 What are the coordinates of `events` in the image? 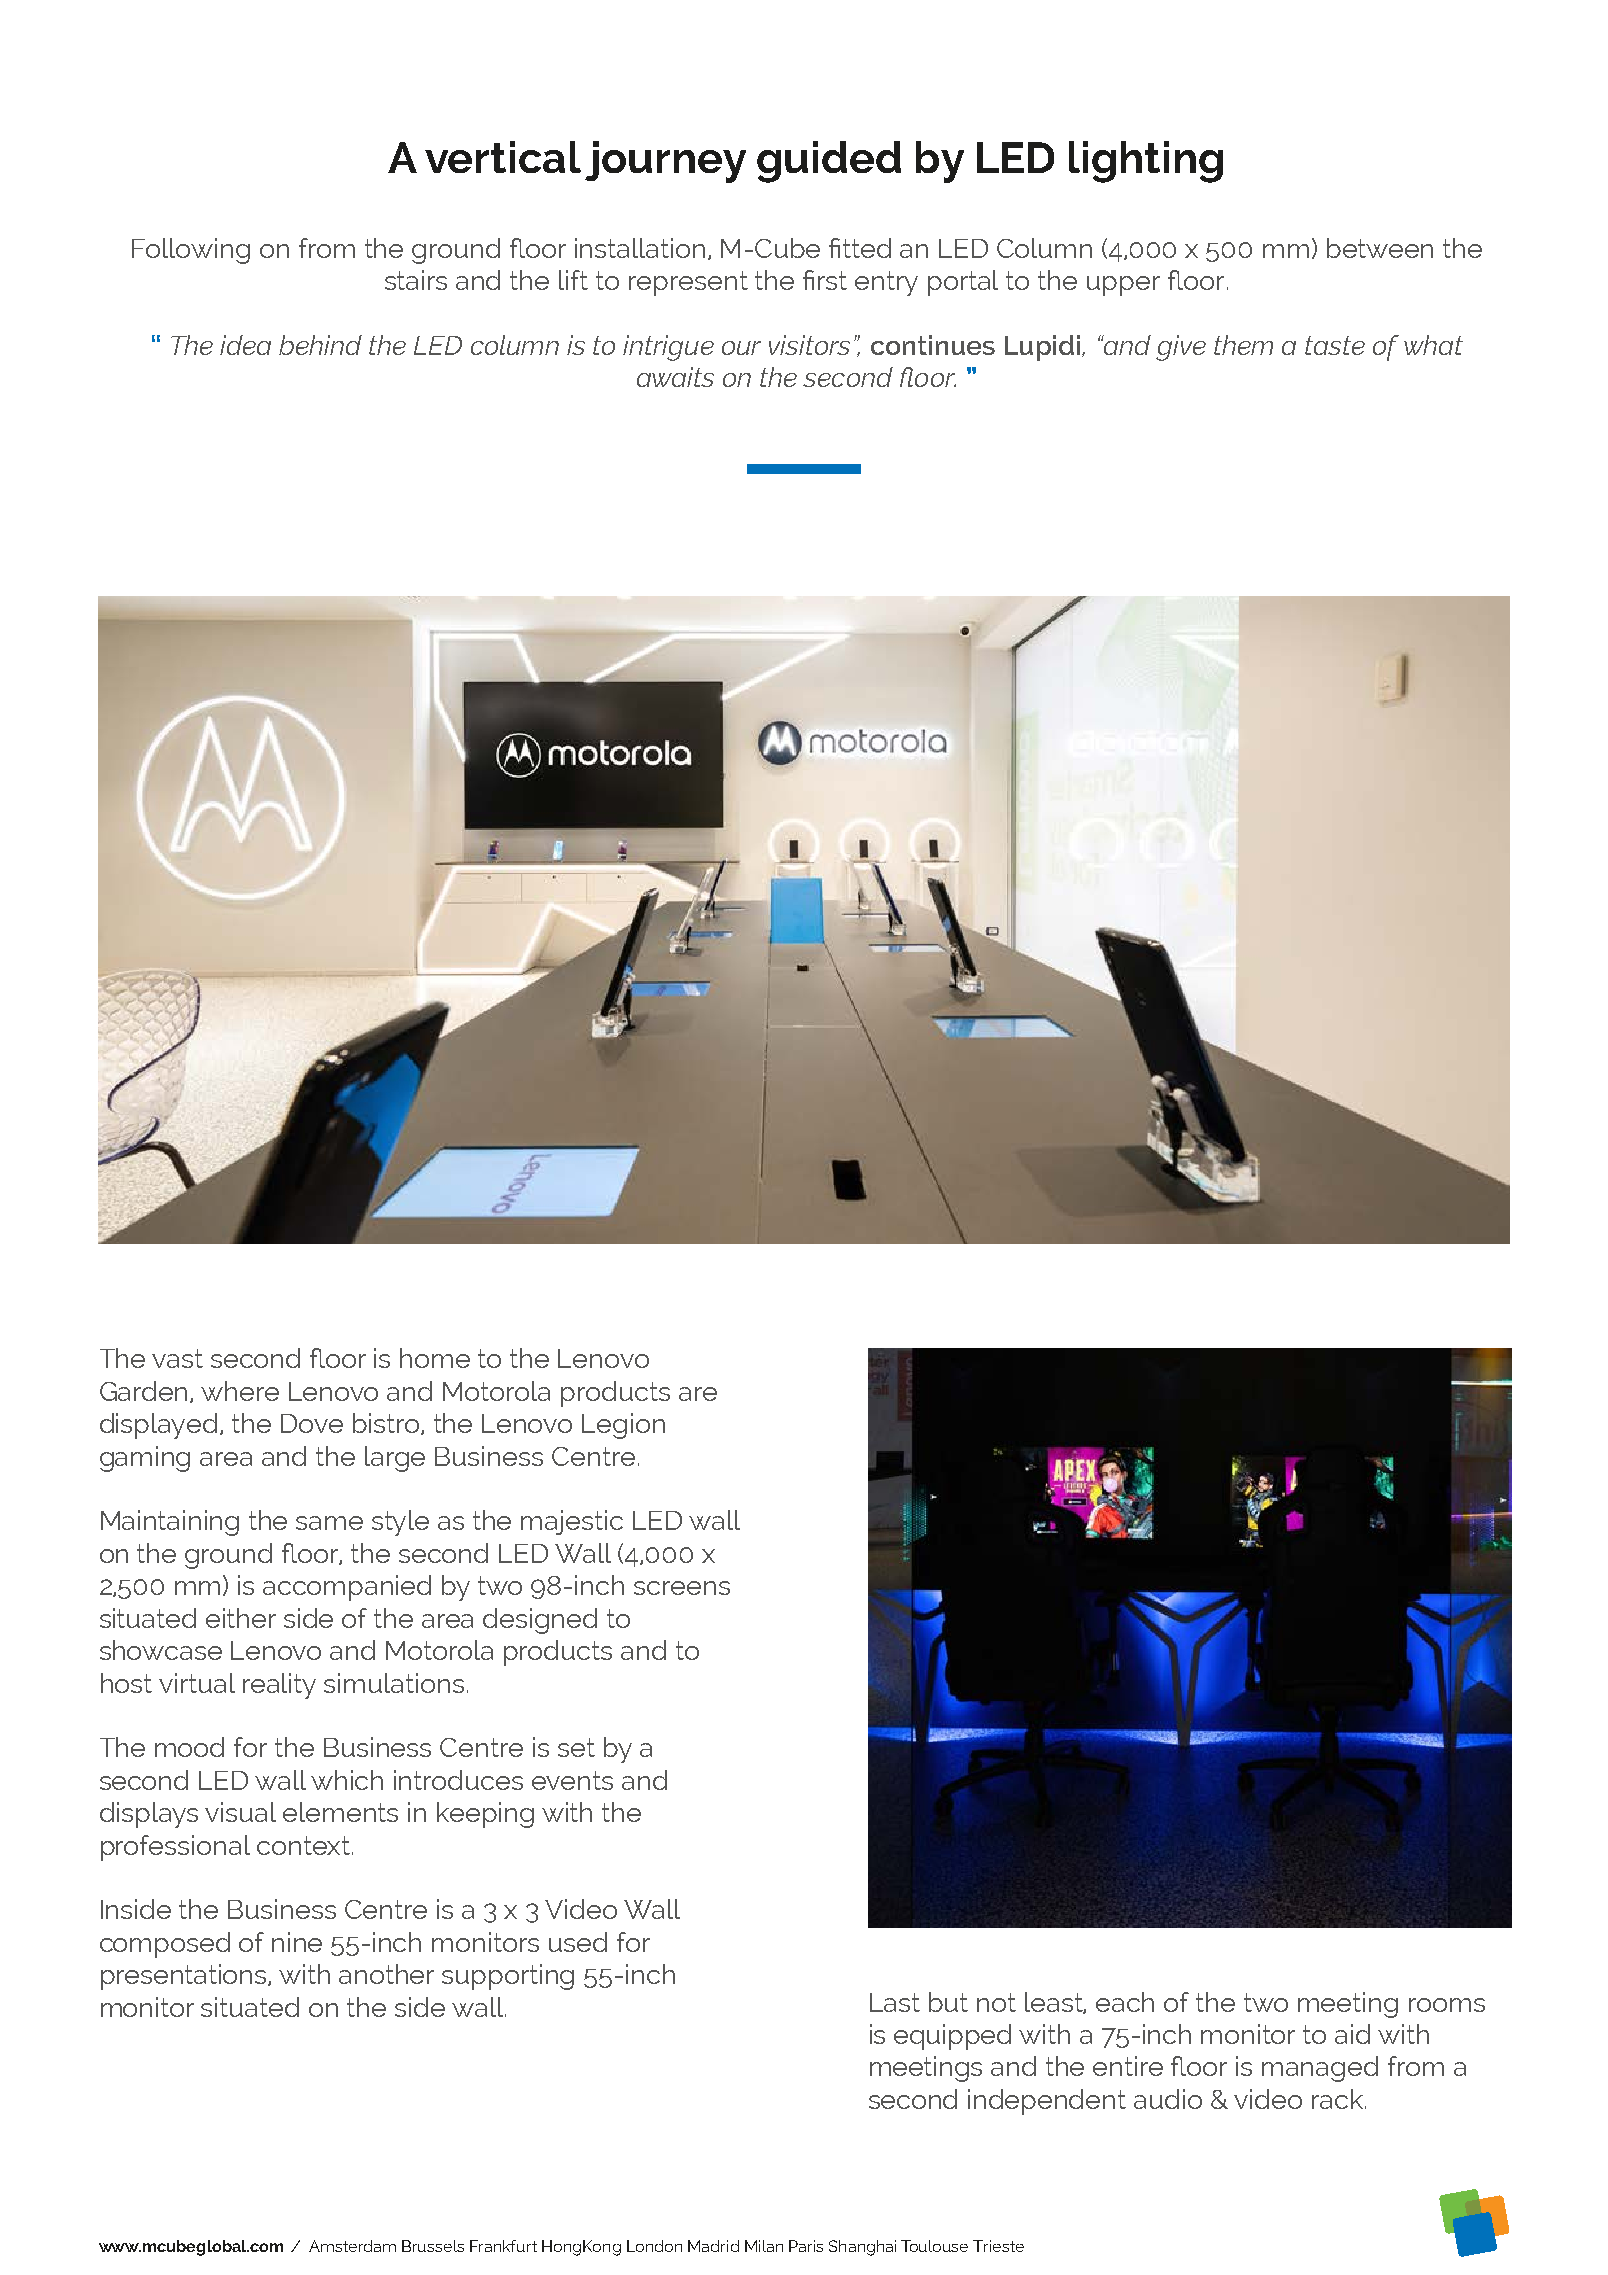 It's located at (572, 1780).
